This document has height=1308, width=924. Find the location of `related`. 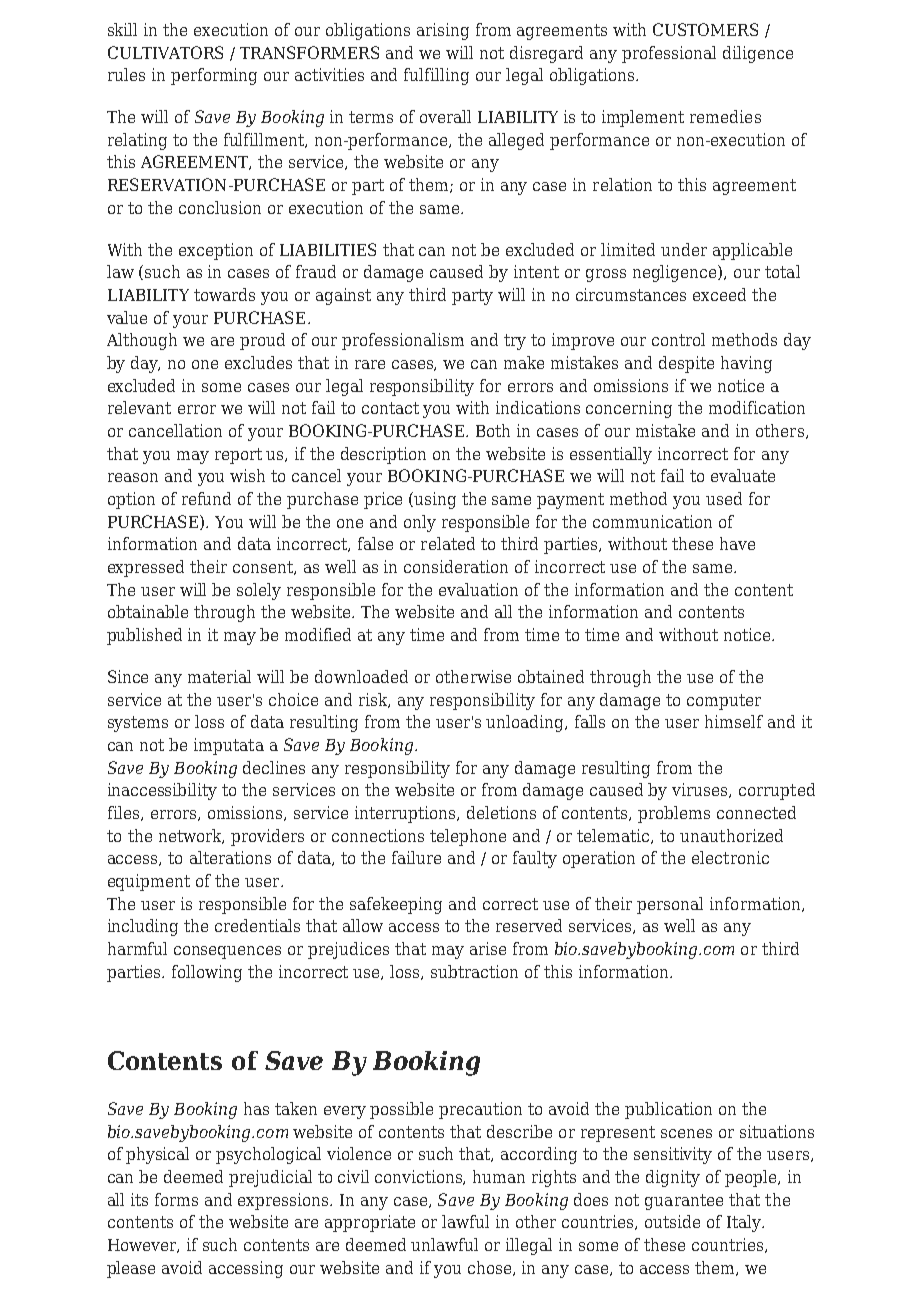

related is located at coordinates (448, 543).
